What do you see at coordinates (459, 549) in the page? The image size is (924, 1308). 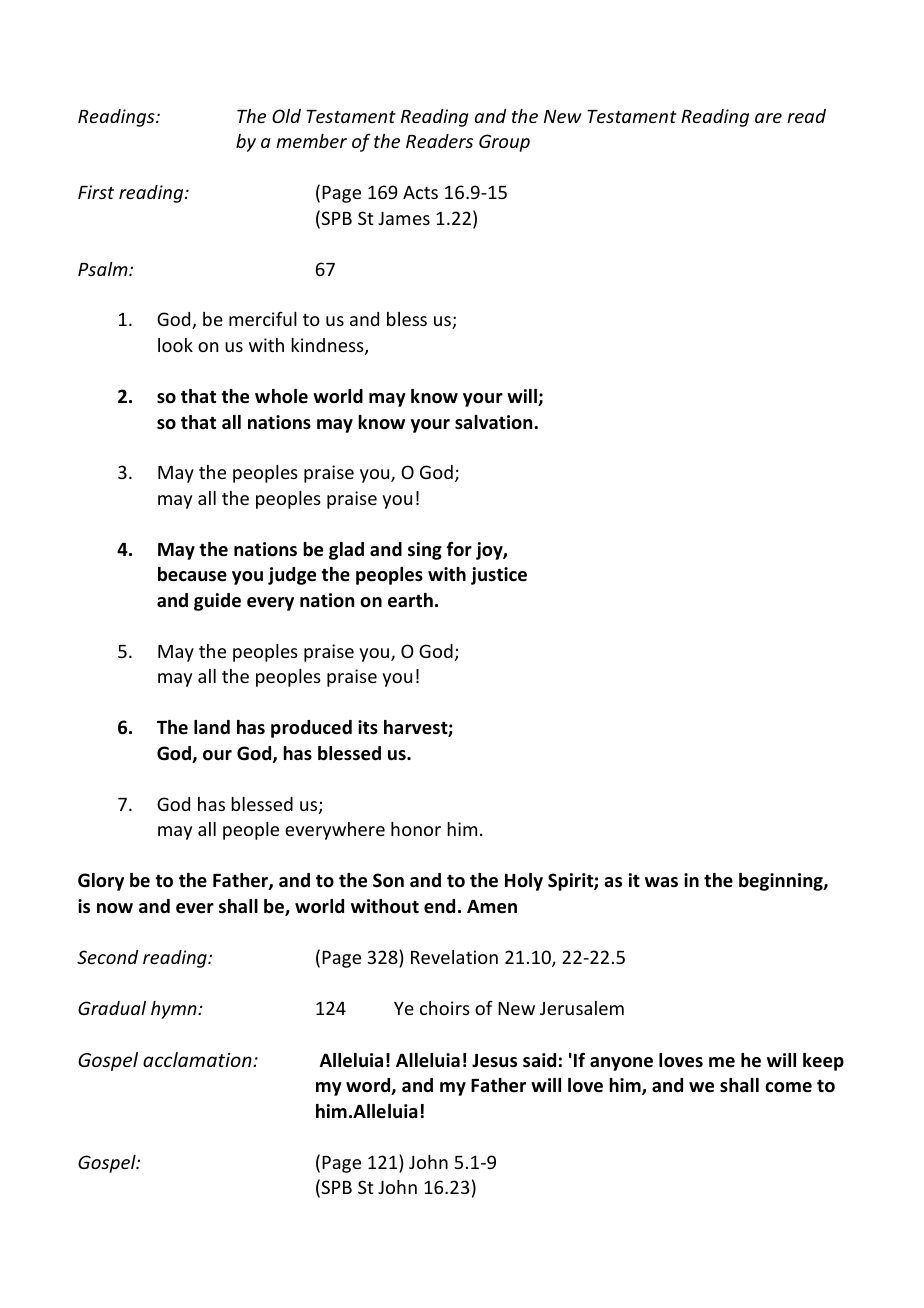 I see `for` at bounding box center [459, 549].
